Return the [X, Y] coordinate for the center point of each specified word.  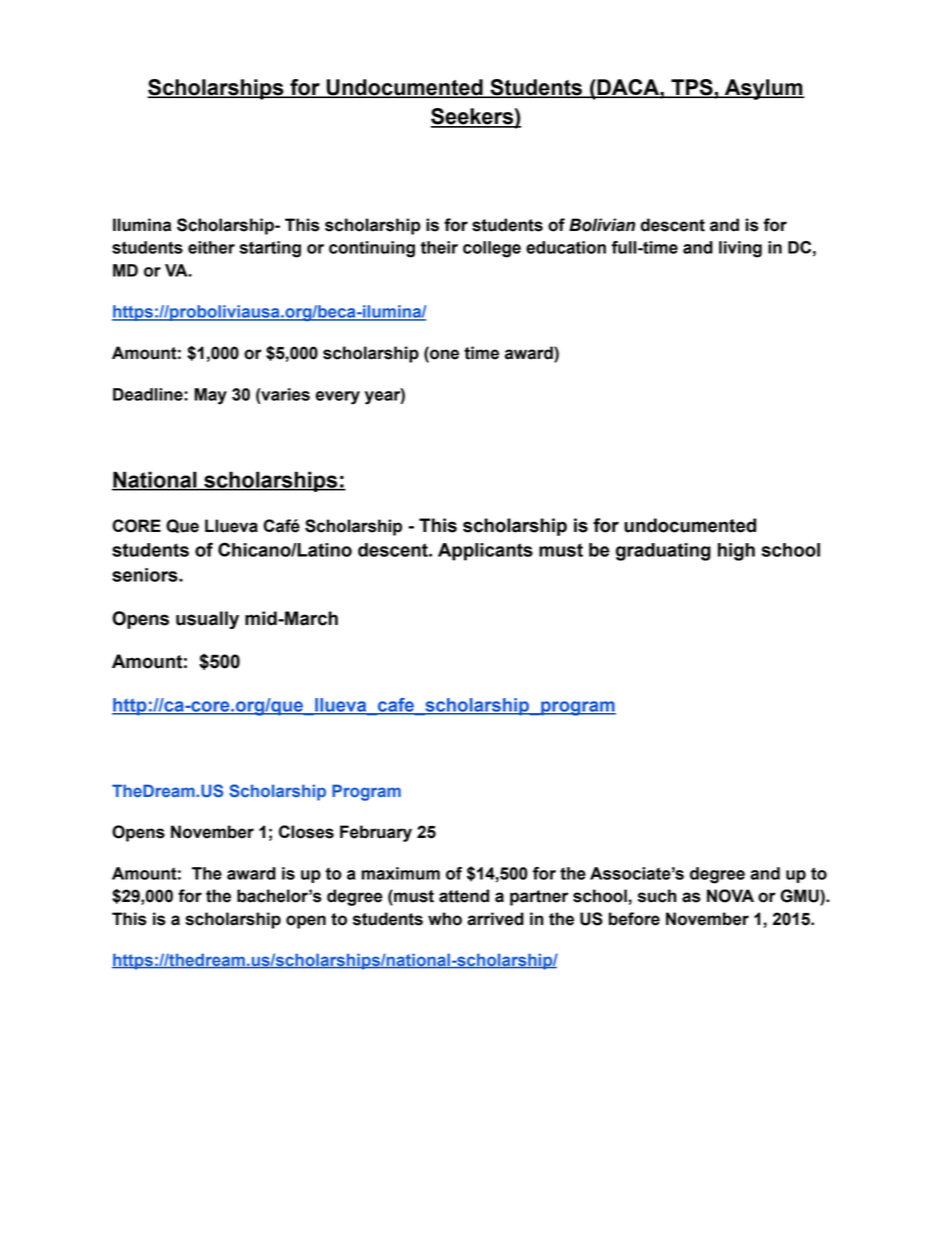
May [210, 396]
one [443, 354]
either [211, 247]
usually [207, 620]
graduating [663, 552]
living [740, 249]
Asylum [763, 89]
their [439, 247]
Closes [306, 832]
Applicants [485, 552]
